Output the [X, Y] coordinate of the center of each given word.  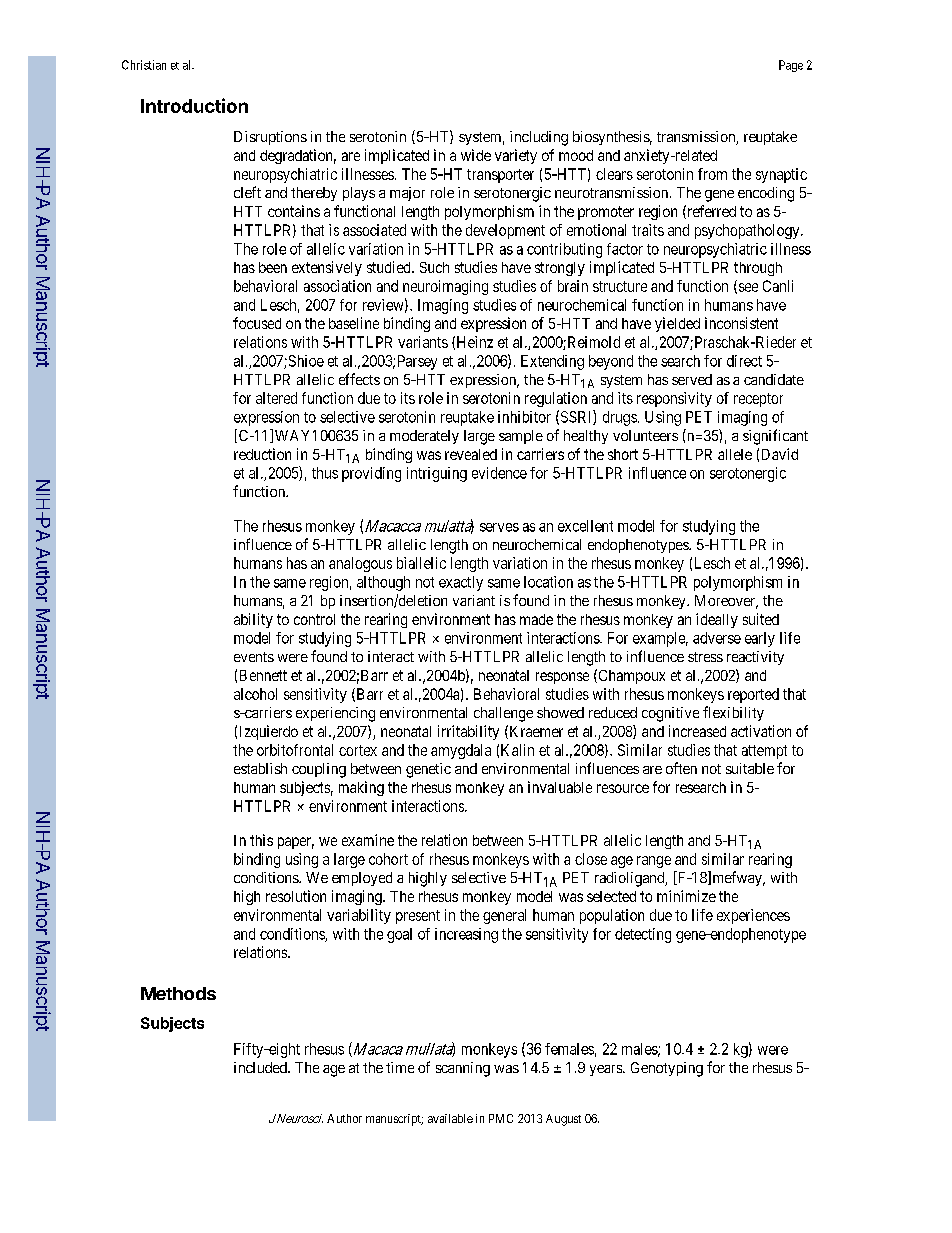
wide [476, 155]
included [261, 1067]
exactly [461, 583]
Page [791, 66]
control [314, 619]
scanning [463, 1069]
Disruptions [270, 138]
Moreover [726, 602]
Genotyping [667, 1069]
